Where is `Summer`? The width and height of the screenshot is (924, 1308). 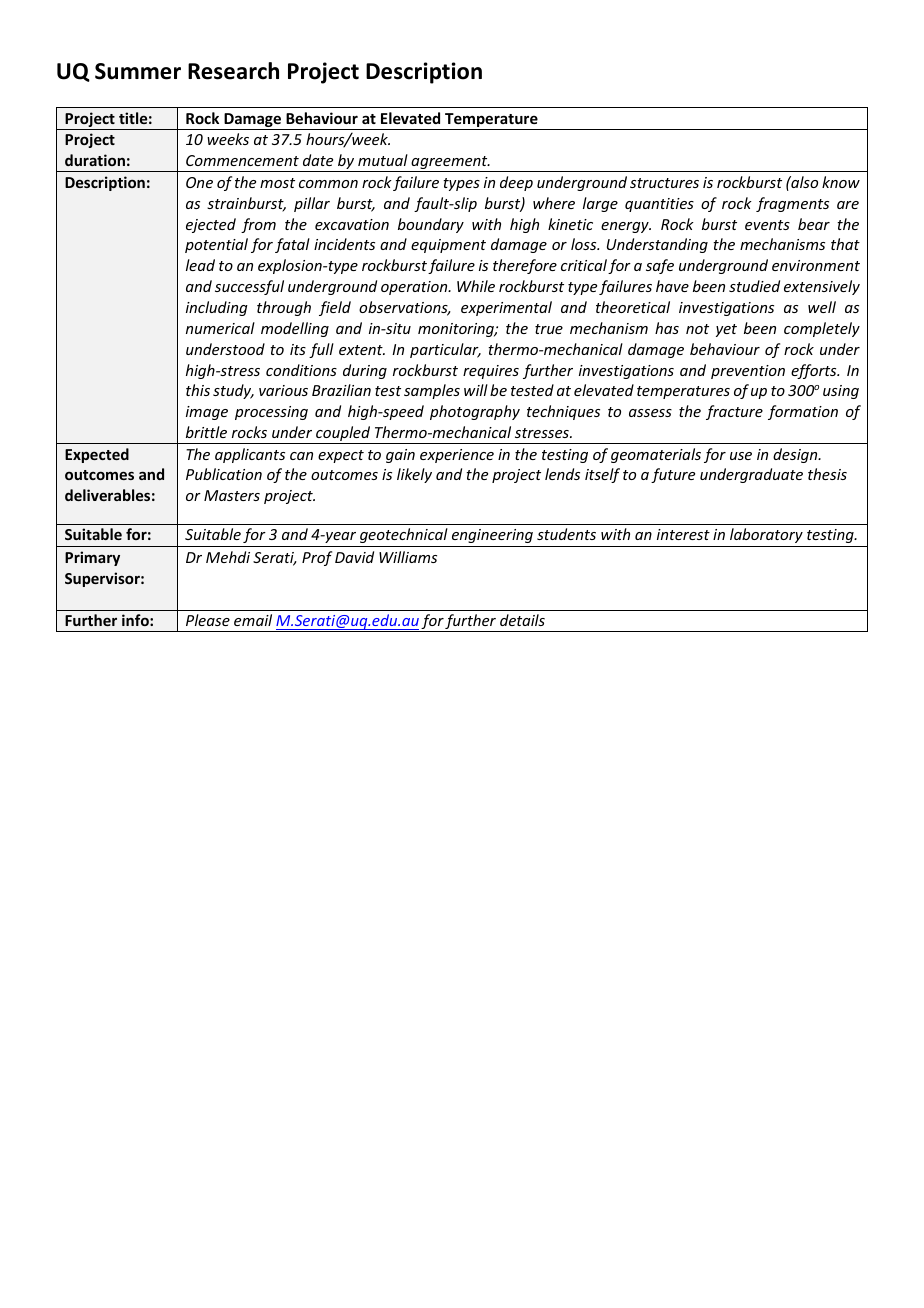 Summer is located at coordinates (138, 71).
